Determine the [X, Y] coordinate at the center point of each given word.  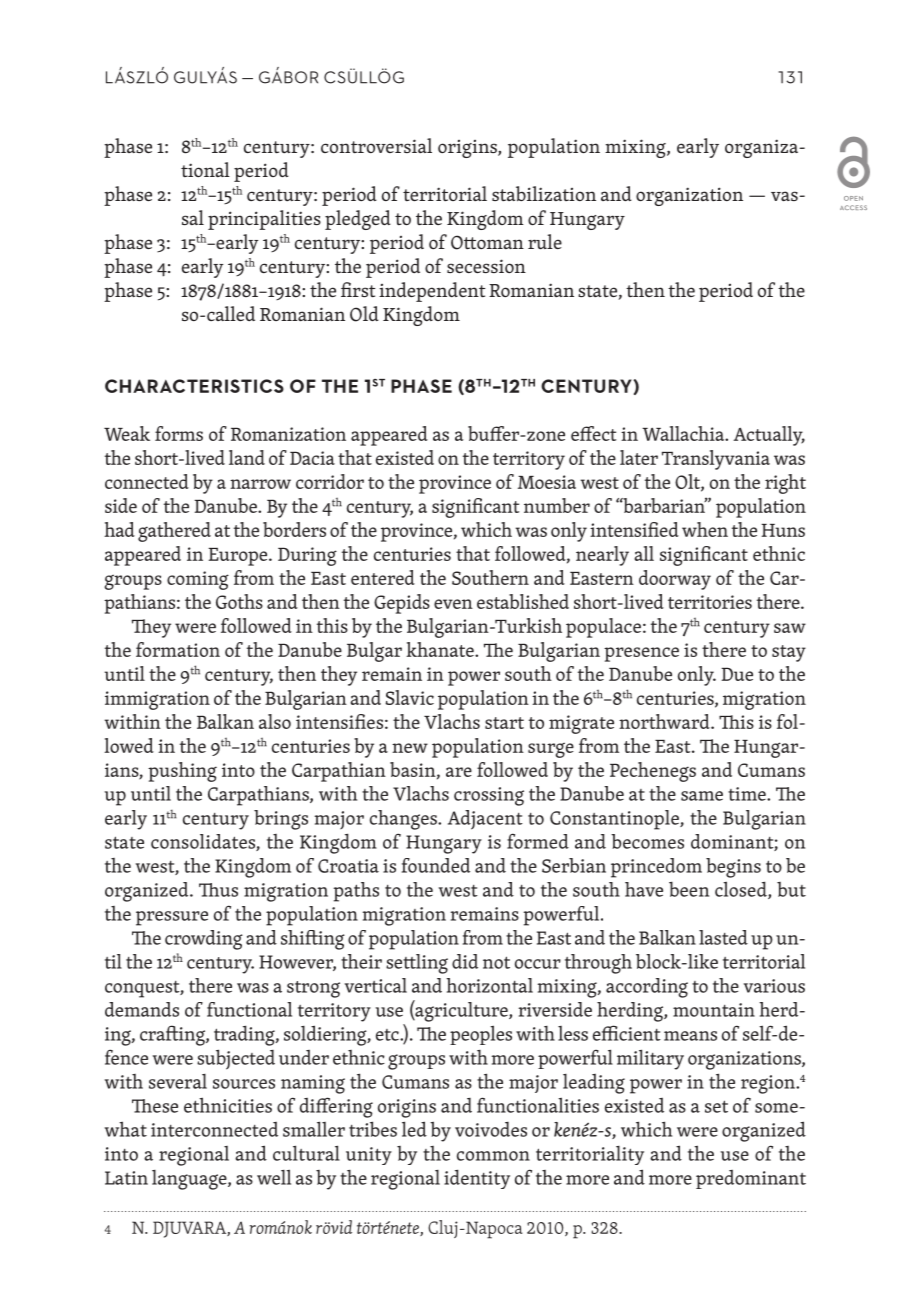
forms [179, 433]
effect [593, 433]
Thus [218, 890]
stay [789, 653]
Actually [769, 436]
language [190, 1180]
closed [742, 890]
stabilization [544, 193]
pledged [358, 220]
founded [436, 865]
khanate [441, 649]
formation [178, 649]
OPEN [853, 198]
